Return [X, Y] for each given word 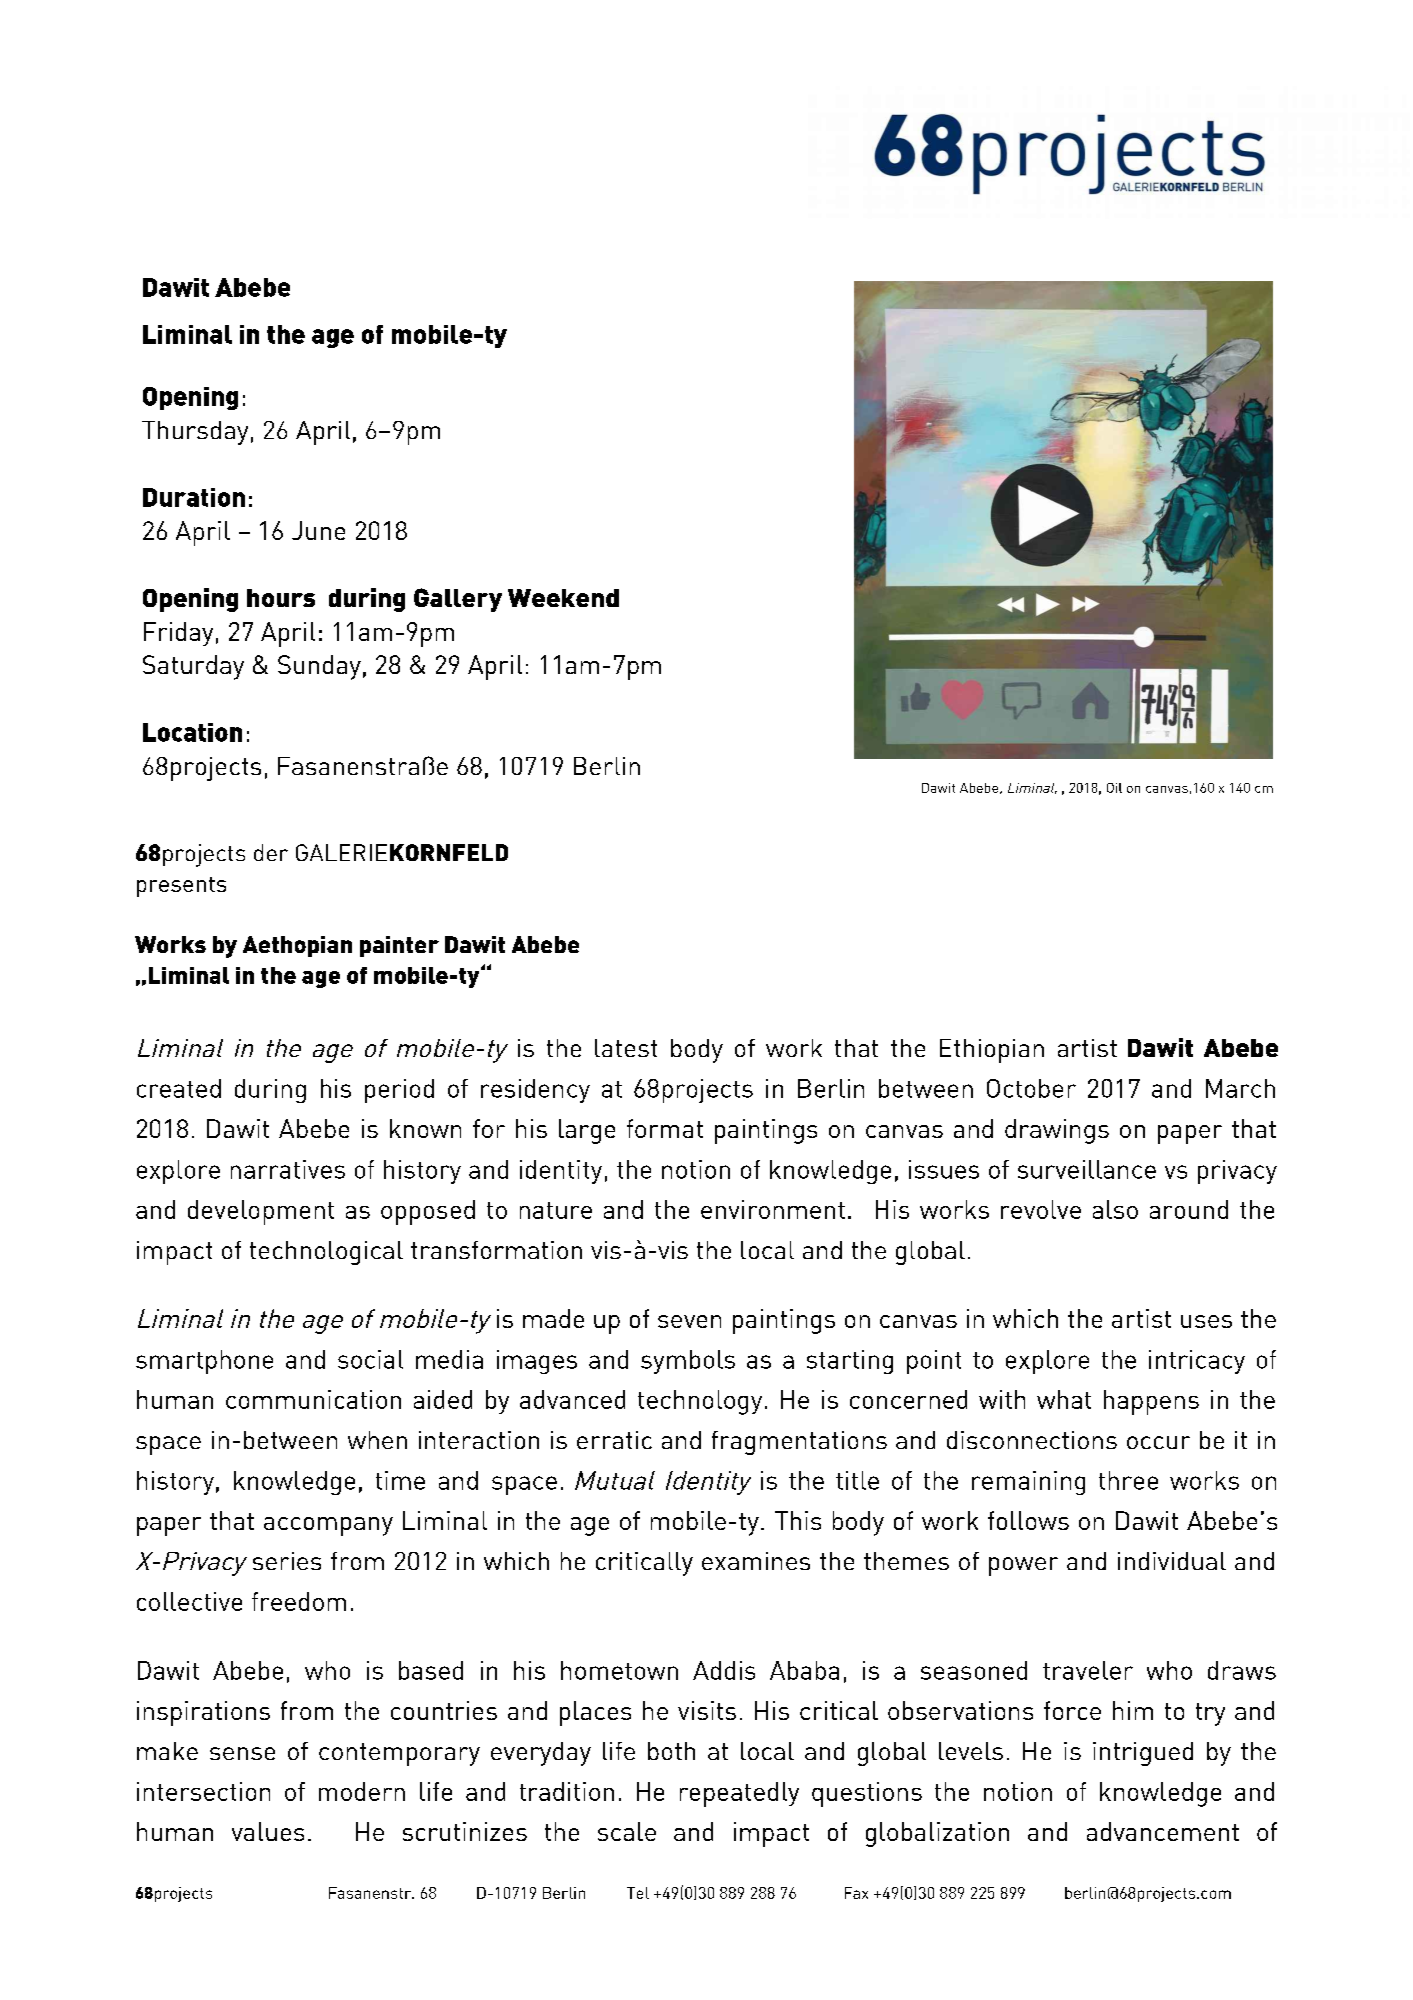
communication [313, 1399]
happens [1151, 1402]
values [268, 1831]
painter [399, 946]
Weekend [563, 598]
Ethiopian [992, 1051]
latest [626, 1048]
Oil [1114, 788]
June [318, 530]
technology [700, 1402]
